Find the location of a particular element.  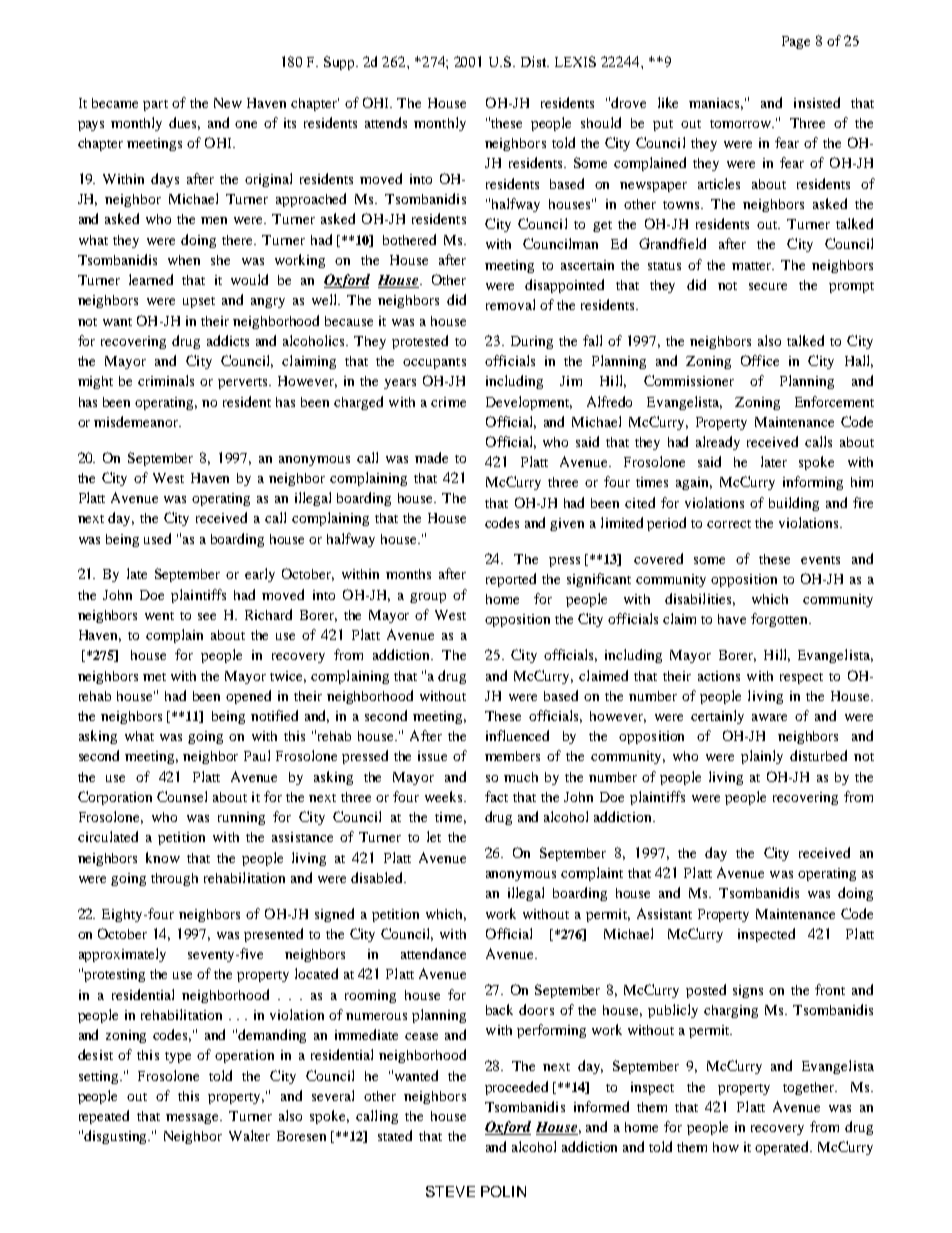

Counsel is located at coordinates (182, 796).
